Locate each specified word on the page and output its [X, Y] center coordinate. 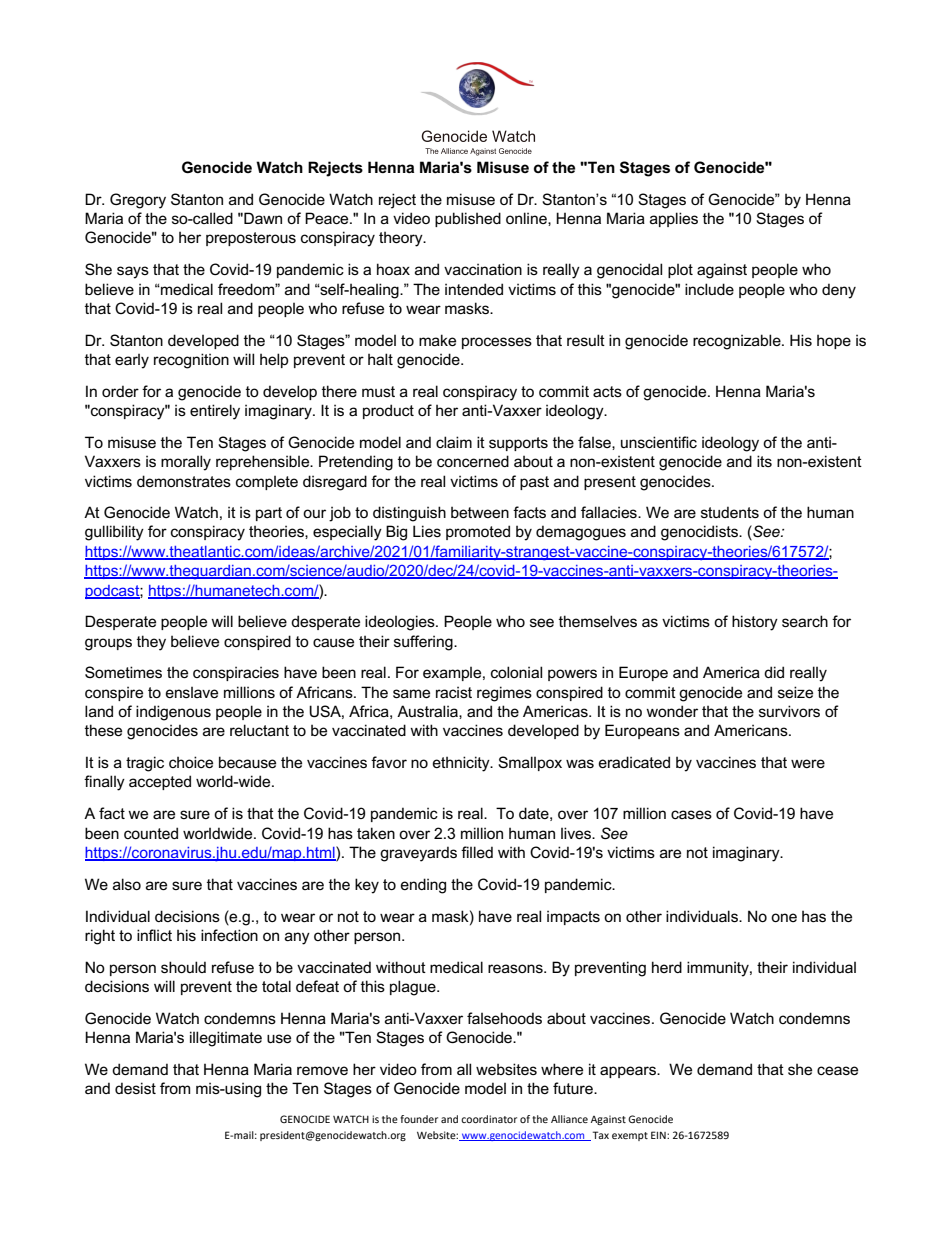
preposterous [251, 239]
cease [837, 1070]
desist [135, 1088]
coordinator [489, 1119]
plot [680, 271]
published [468, 219]
